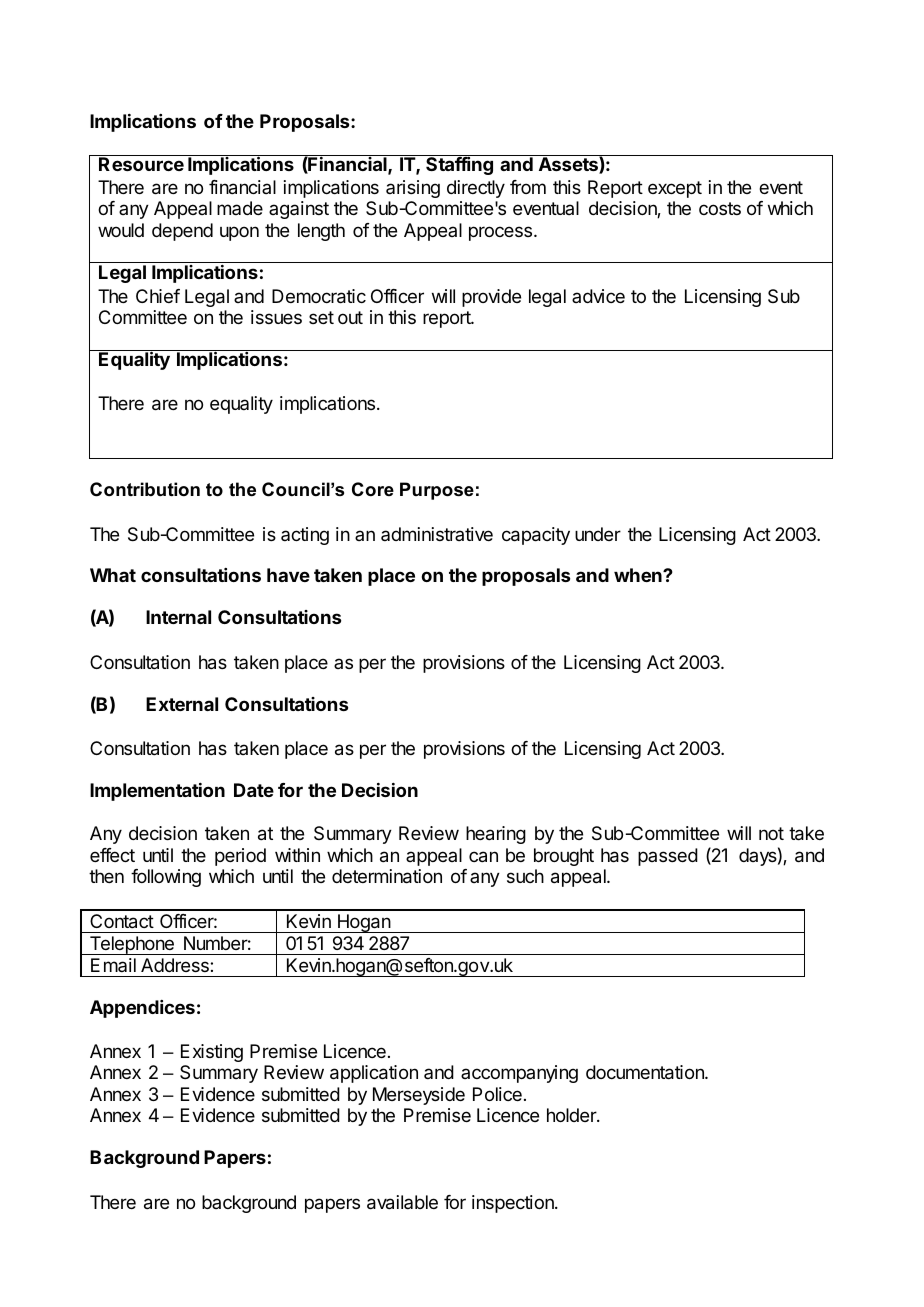 The image size is (924, 1307). Describe the element at coordinates (182, 232) in the screenshot. I see `depend` at that location.
